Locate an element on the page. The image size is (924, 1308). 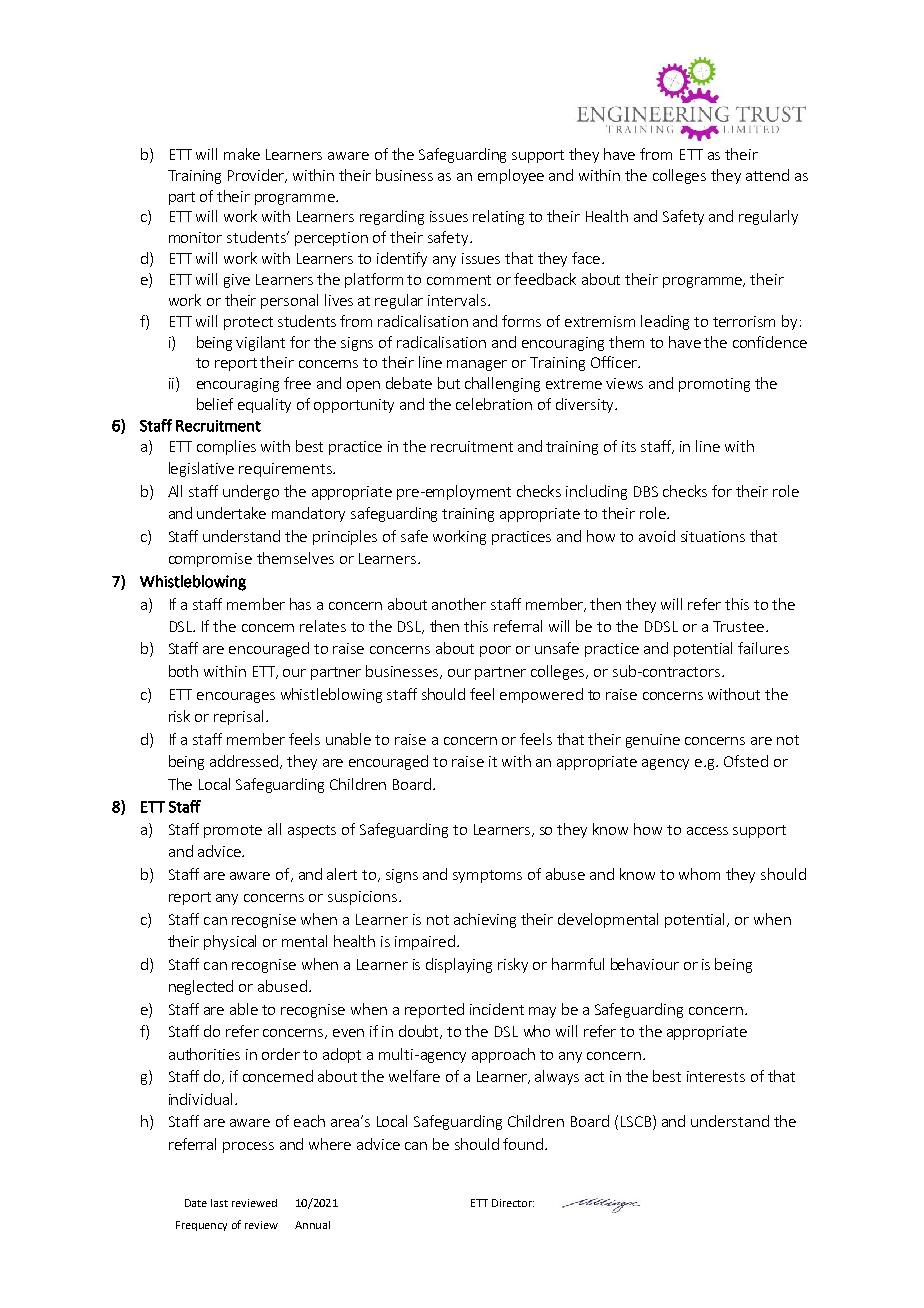
employee is located at coordinates (511, 176).
